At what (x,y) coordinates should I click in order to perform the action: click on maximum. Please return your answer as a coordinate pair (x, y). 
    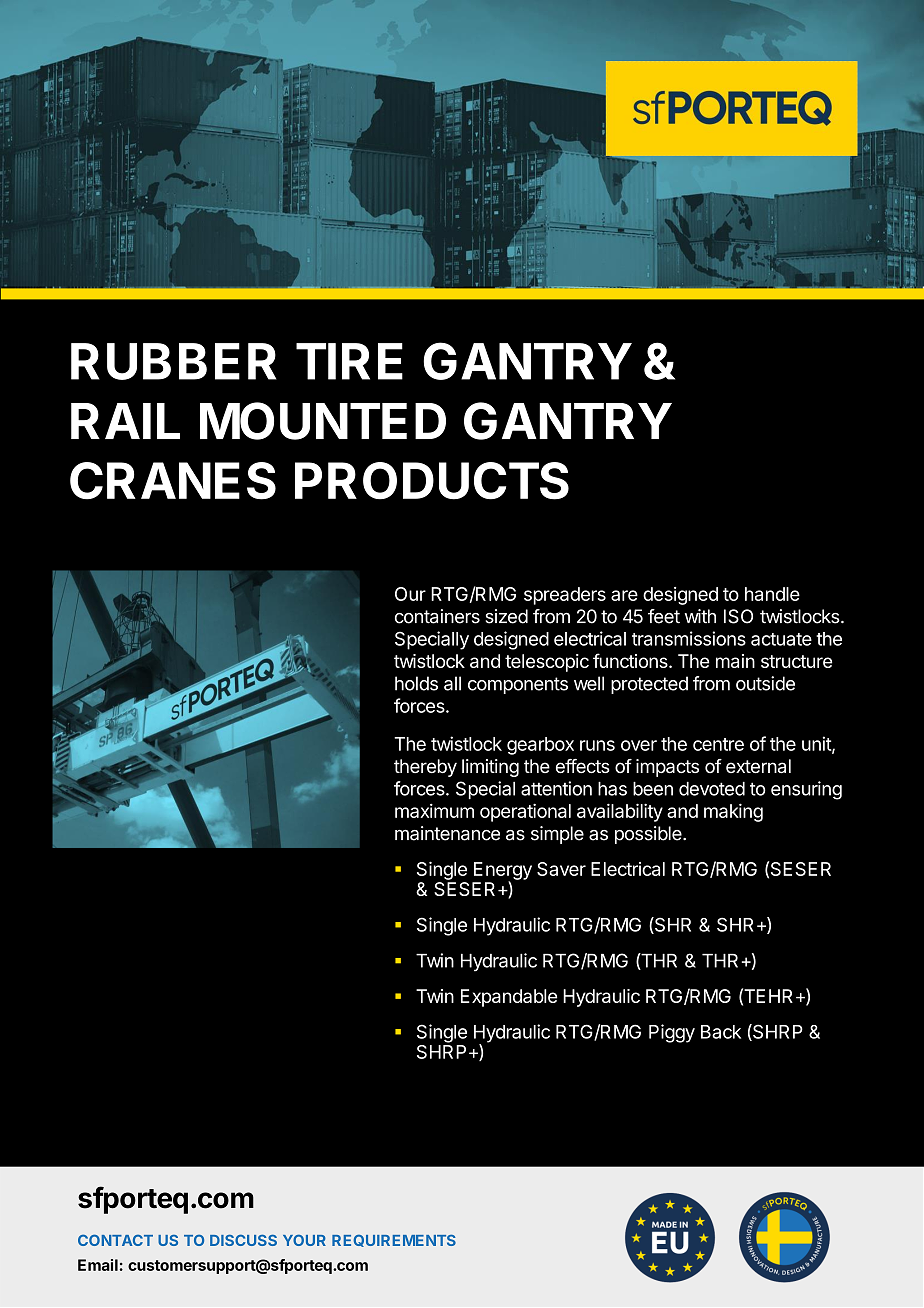
    Looking at the image, I should click on (434, 811).
